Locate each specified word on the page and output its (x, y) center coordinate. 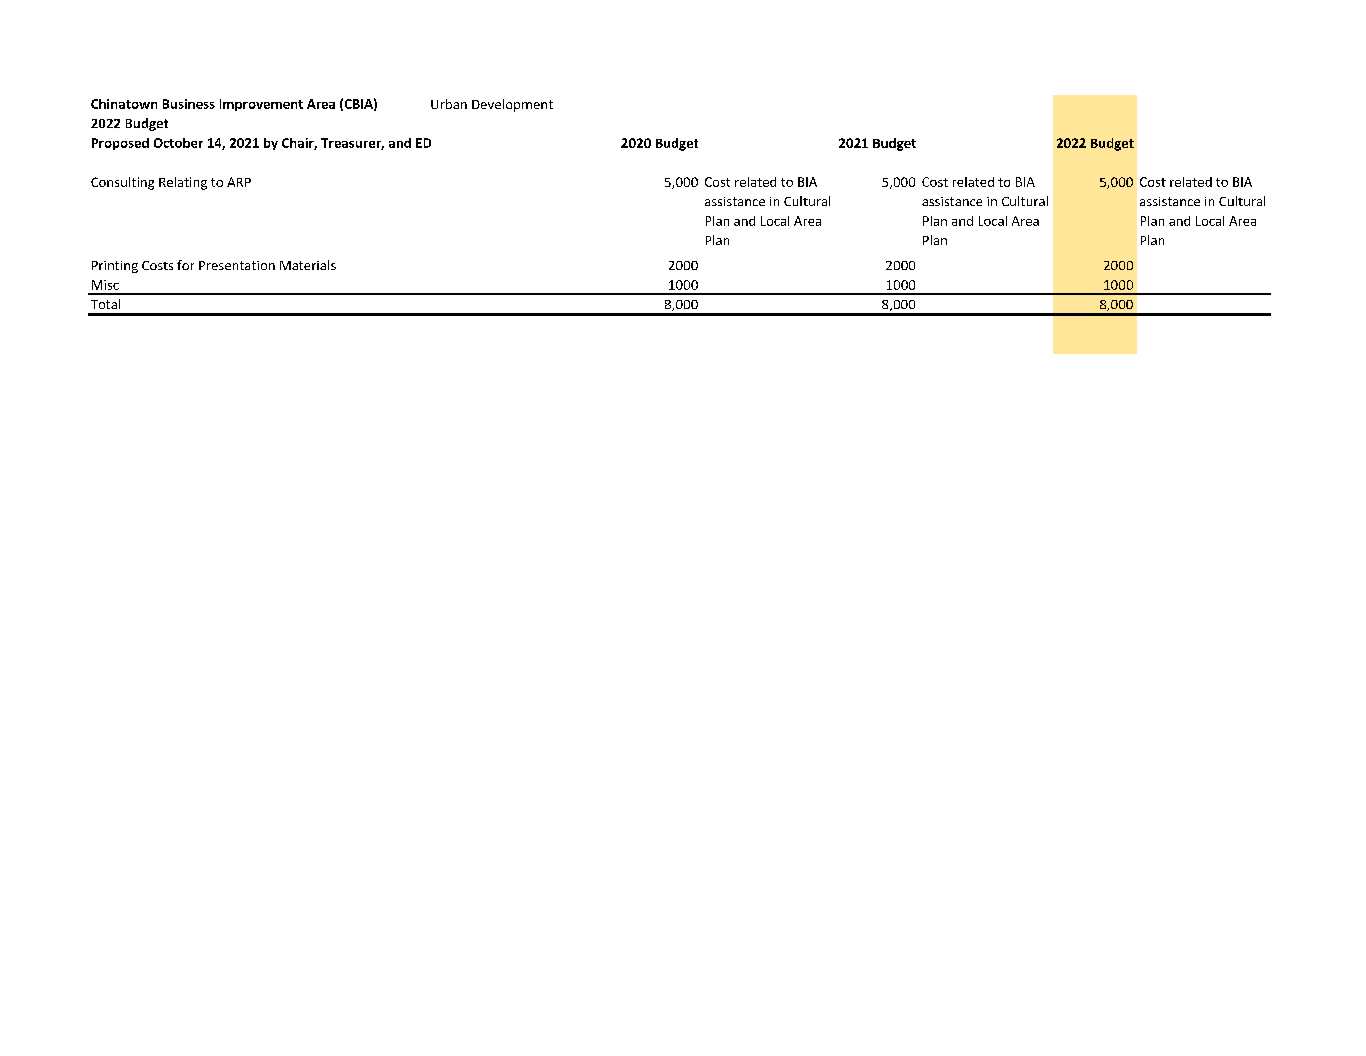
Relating (183, 183)
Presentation (237, 265)
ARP (239, 182)
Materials (308, 265)
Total (105, 304)
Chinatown (124, 104)
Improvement (261, 105)
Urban (449, 104)
